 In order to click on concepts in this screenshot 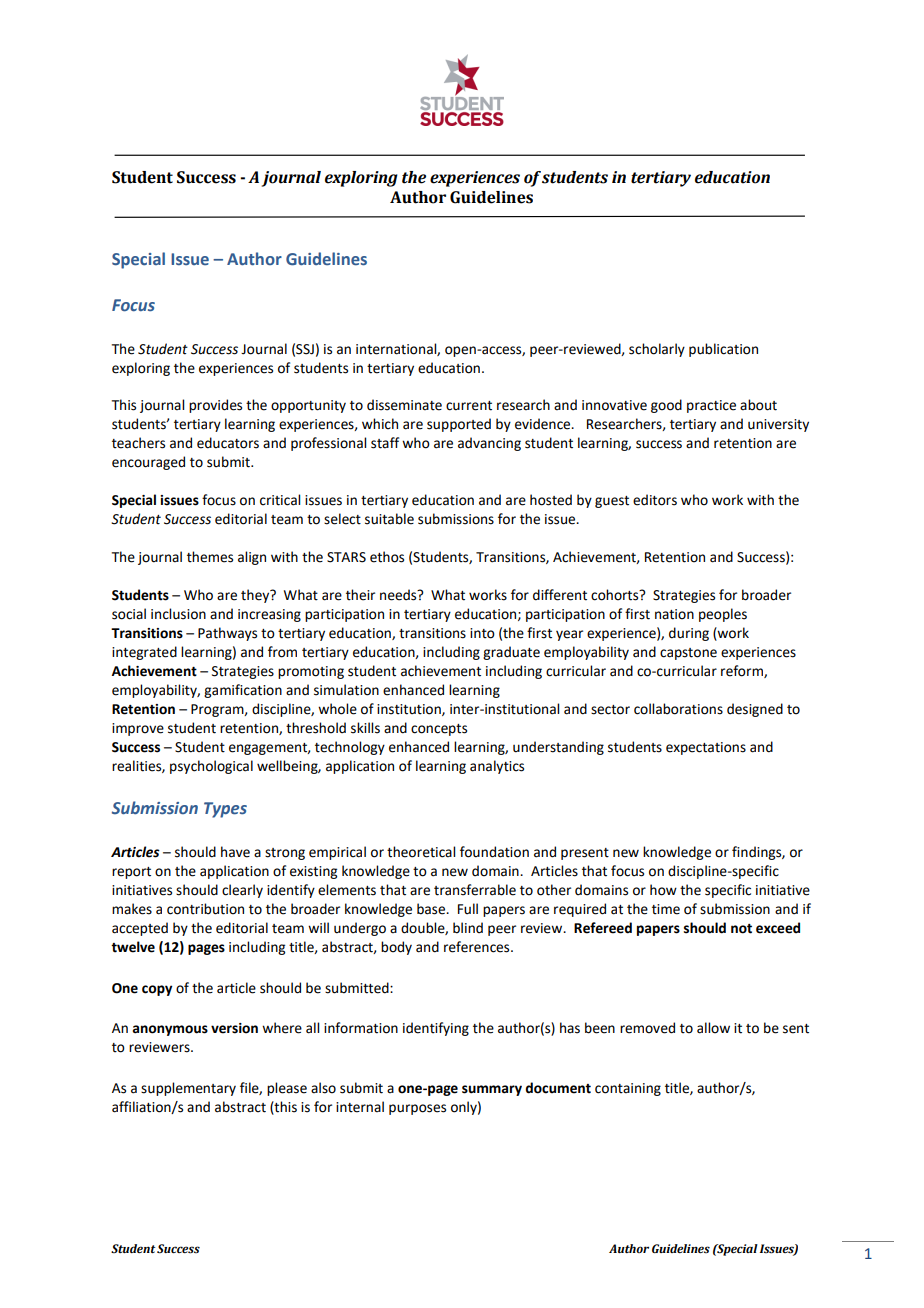, I will do `click(439, 730)`.
